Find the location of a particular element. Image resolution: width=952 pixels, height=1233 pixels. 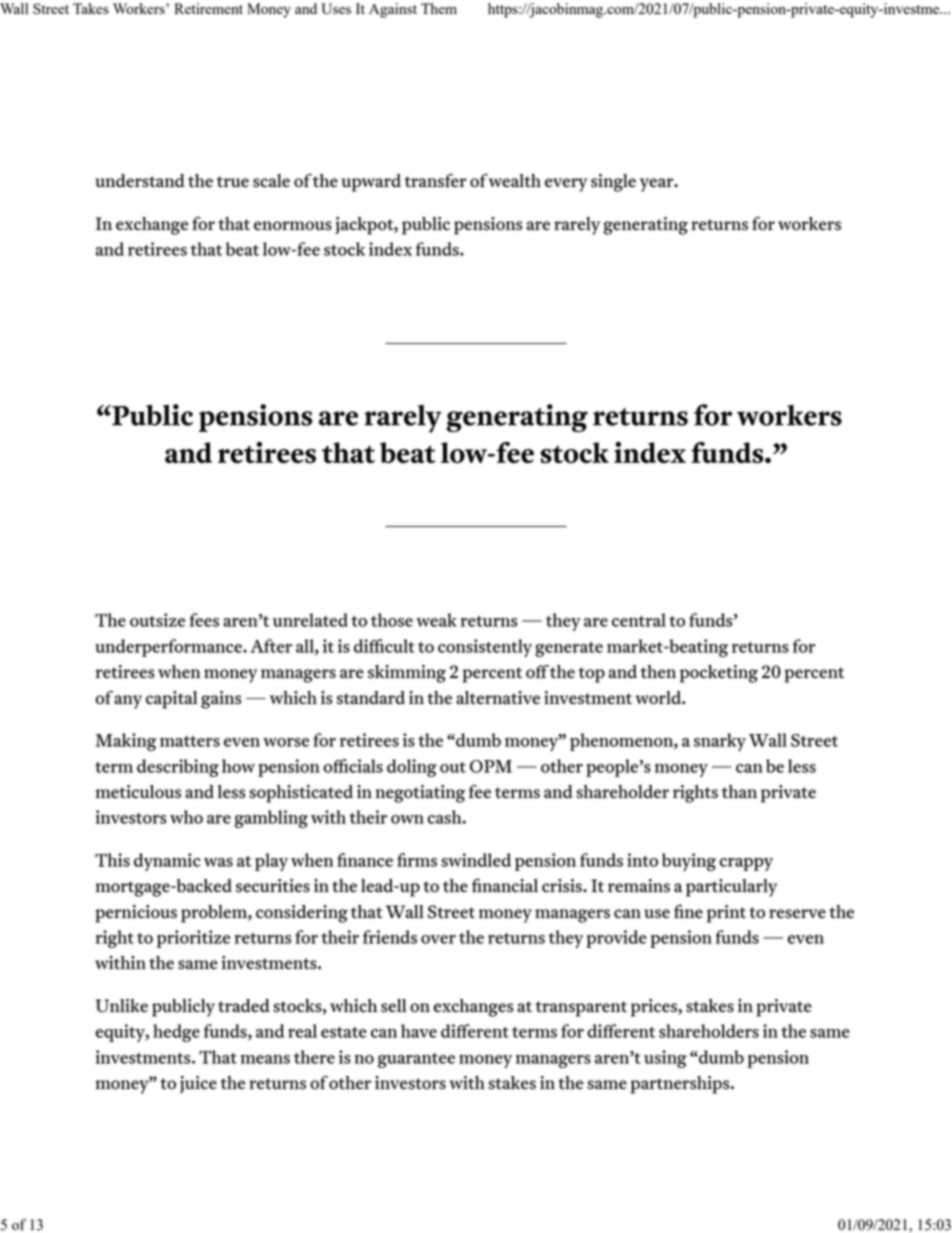

Them is located at coordinates (439, 8).
